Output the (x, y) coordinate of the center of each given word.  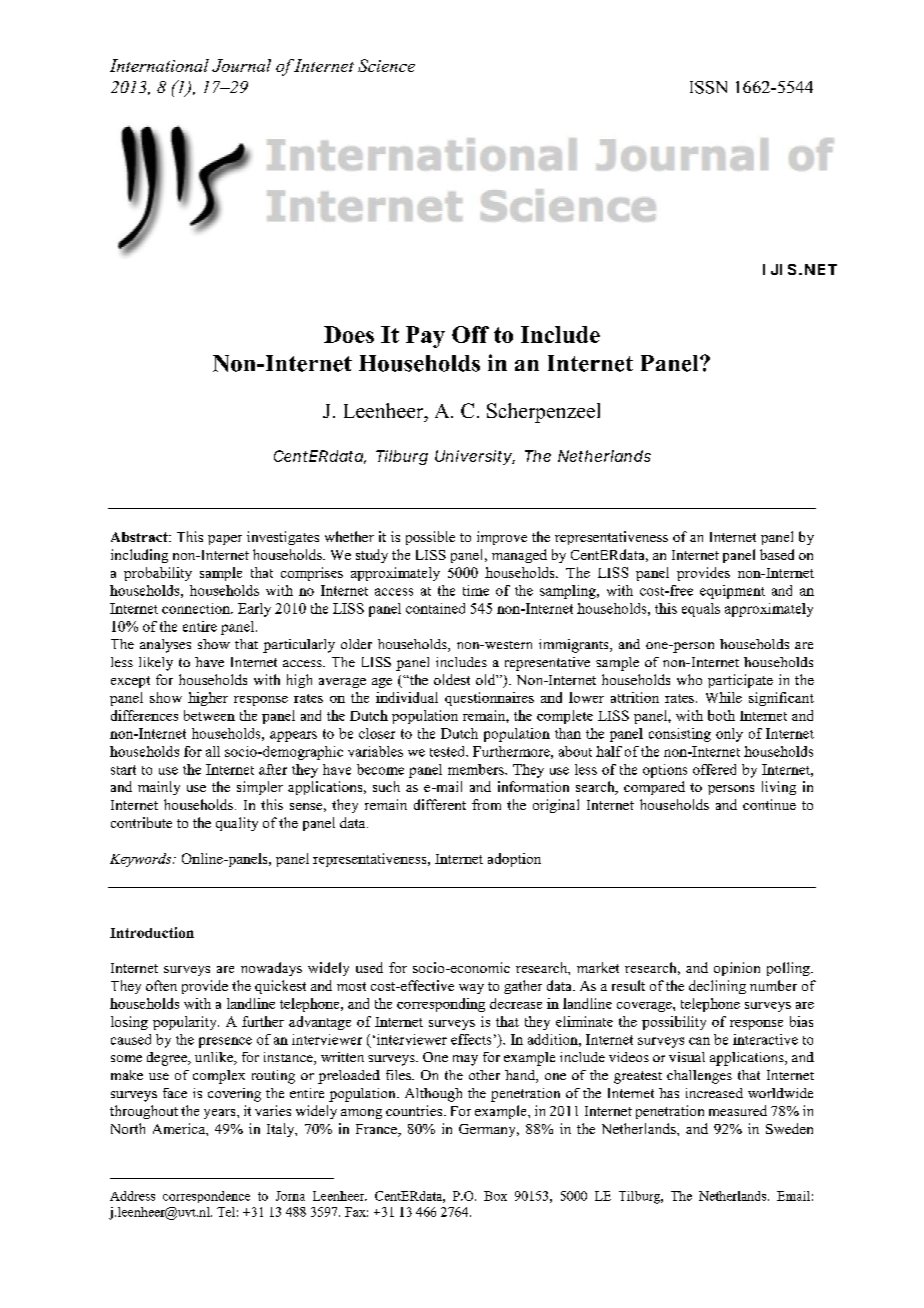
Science (386, 65)
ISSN (708, 87)
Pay (425, 337)
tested (449, 751)
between (209, 715)
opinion (737, 969)
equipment (732, 592)
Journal (241, 65)
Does (349, 334)
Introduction (152, 932)
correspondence (206, 1197)
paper (225, 540)
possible (430, 538)
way (471, 989)
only (729, 735)
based (777, 554)
